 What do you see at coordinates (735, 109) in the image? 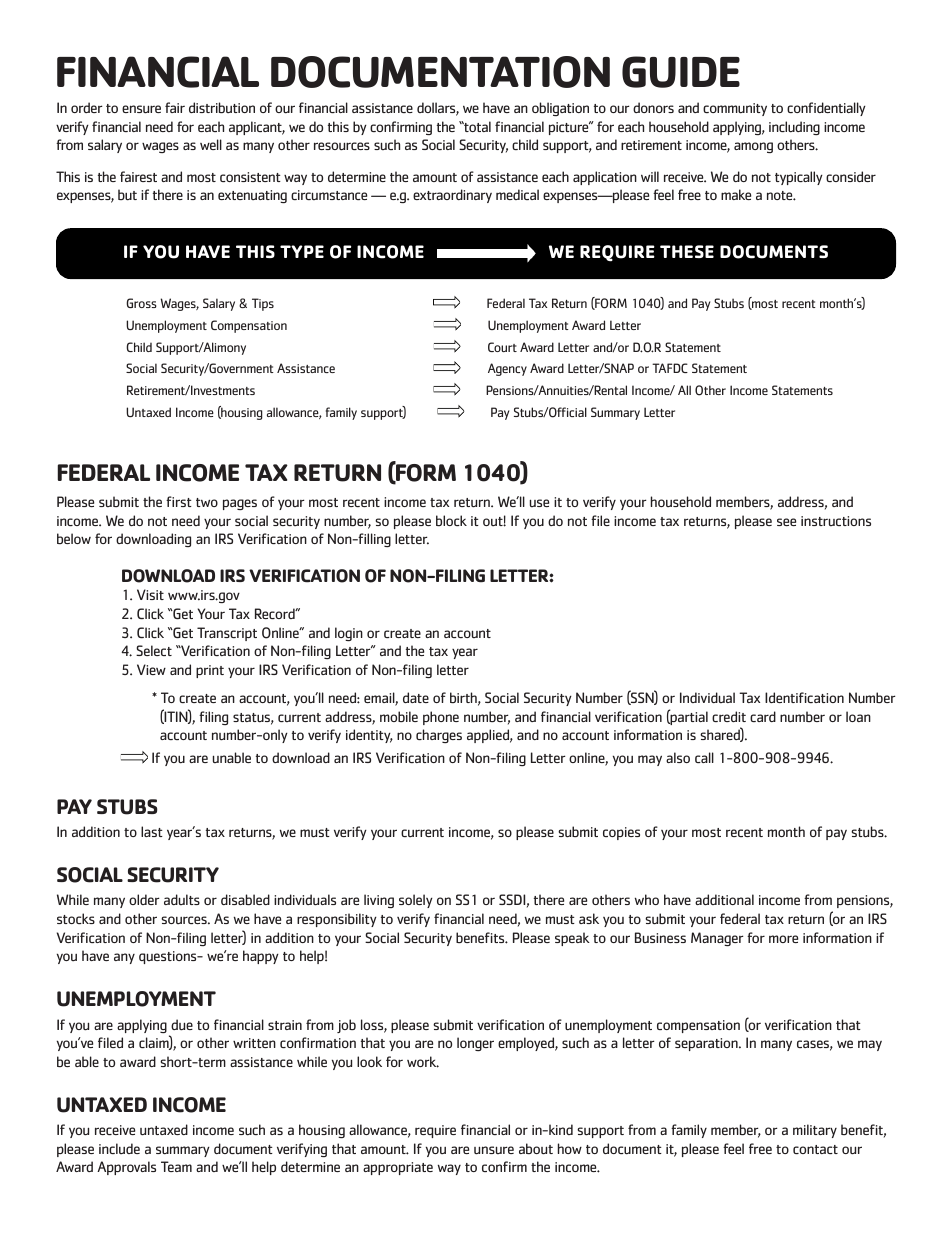
I see `community` at bounding box center [735, 109].
